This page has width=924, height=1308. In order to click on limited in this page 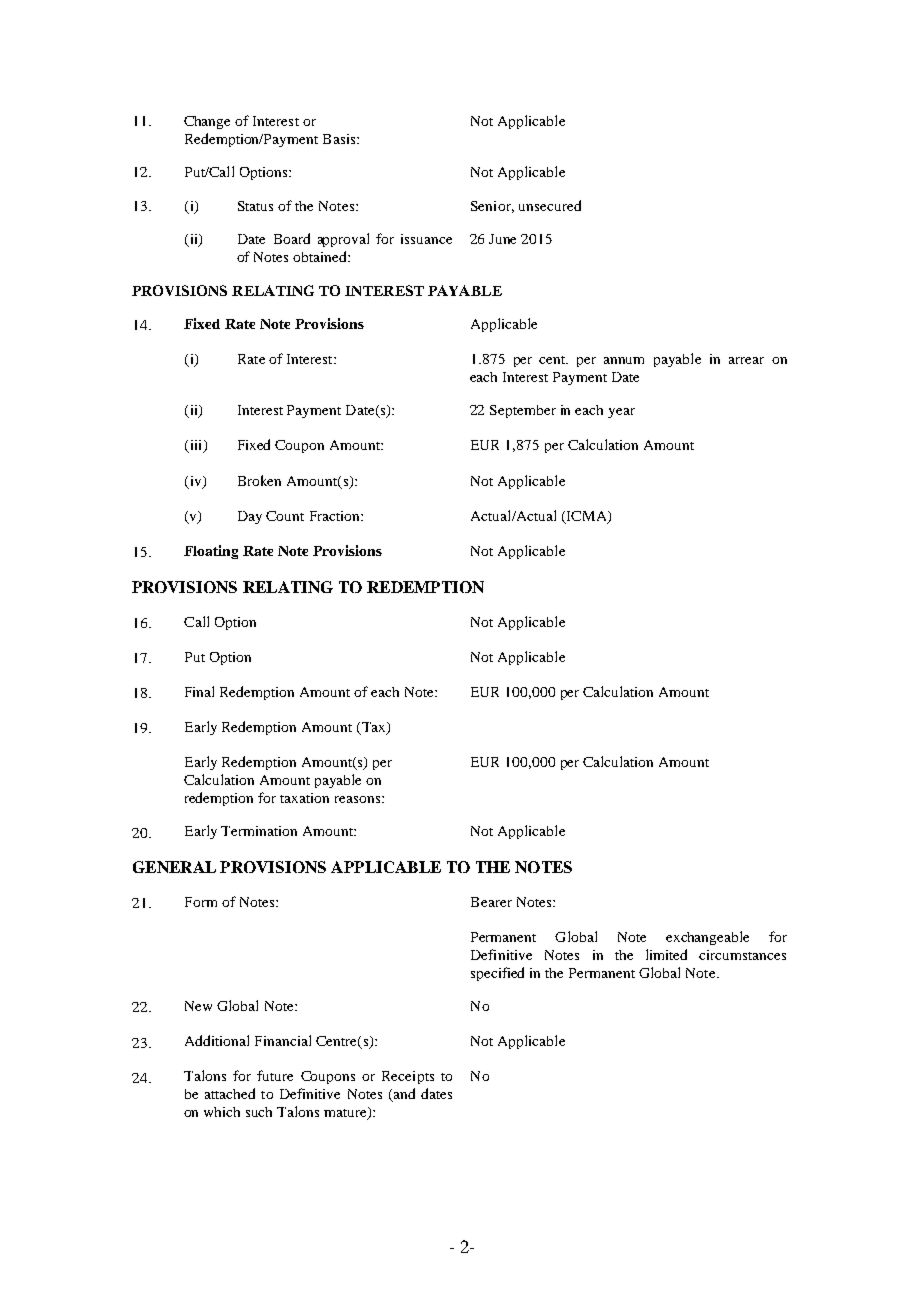, I will do `click(666, 954)`.
